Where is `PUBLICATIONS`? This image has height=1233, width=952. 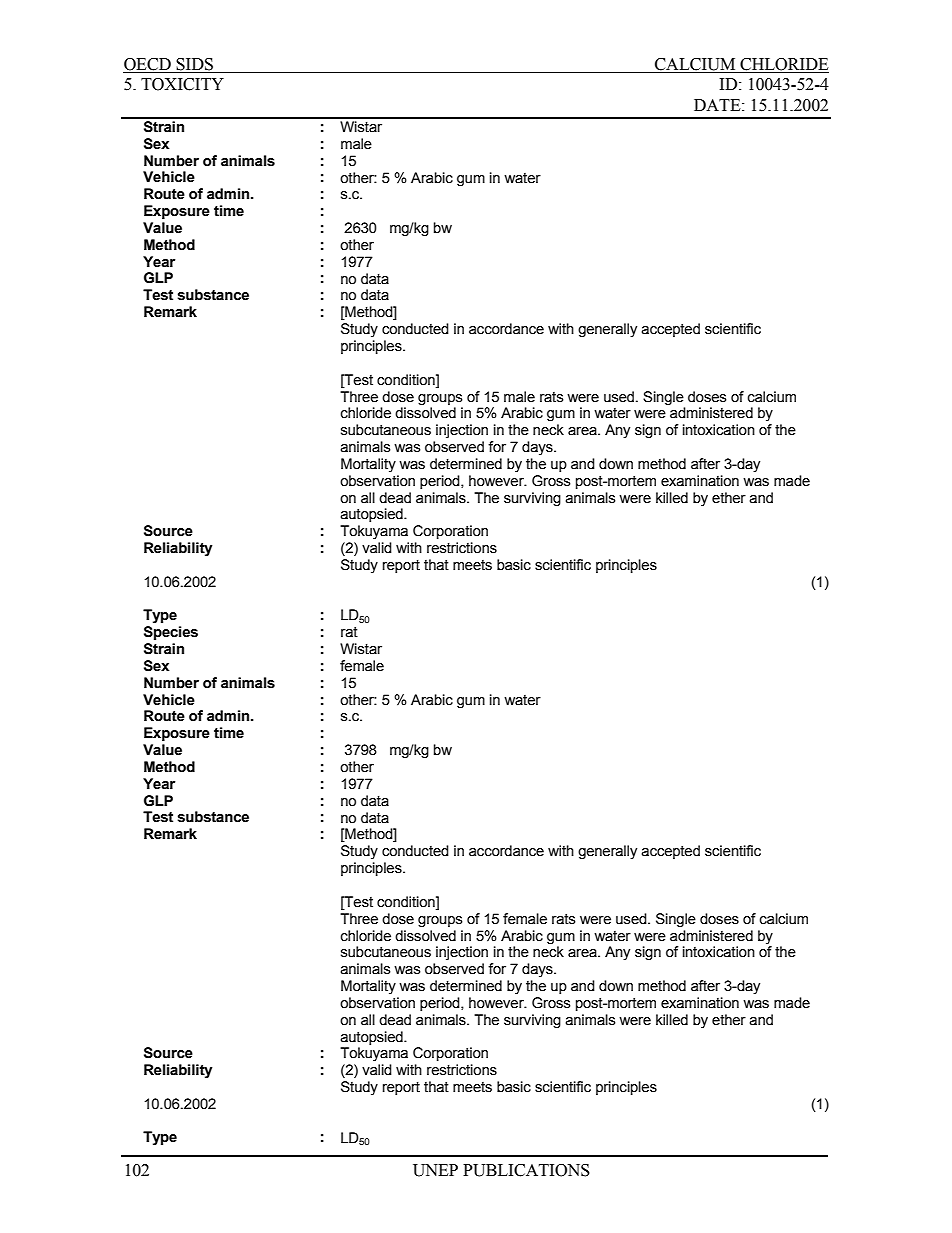
PUBLICATIONS is located at coordinates (526, 1170).
